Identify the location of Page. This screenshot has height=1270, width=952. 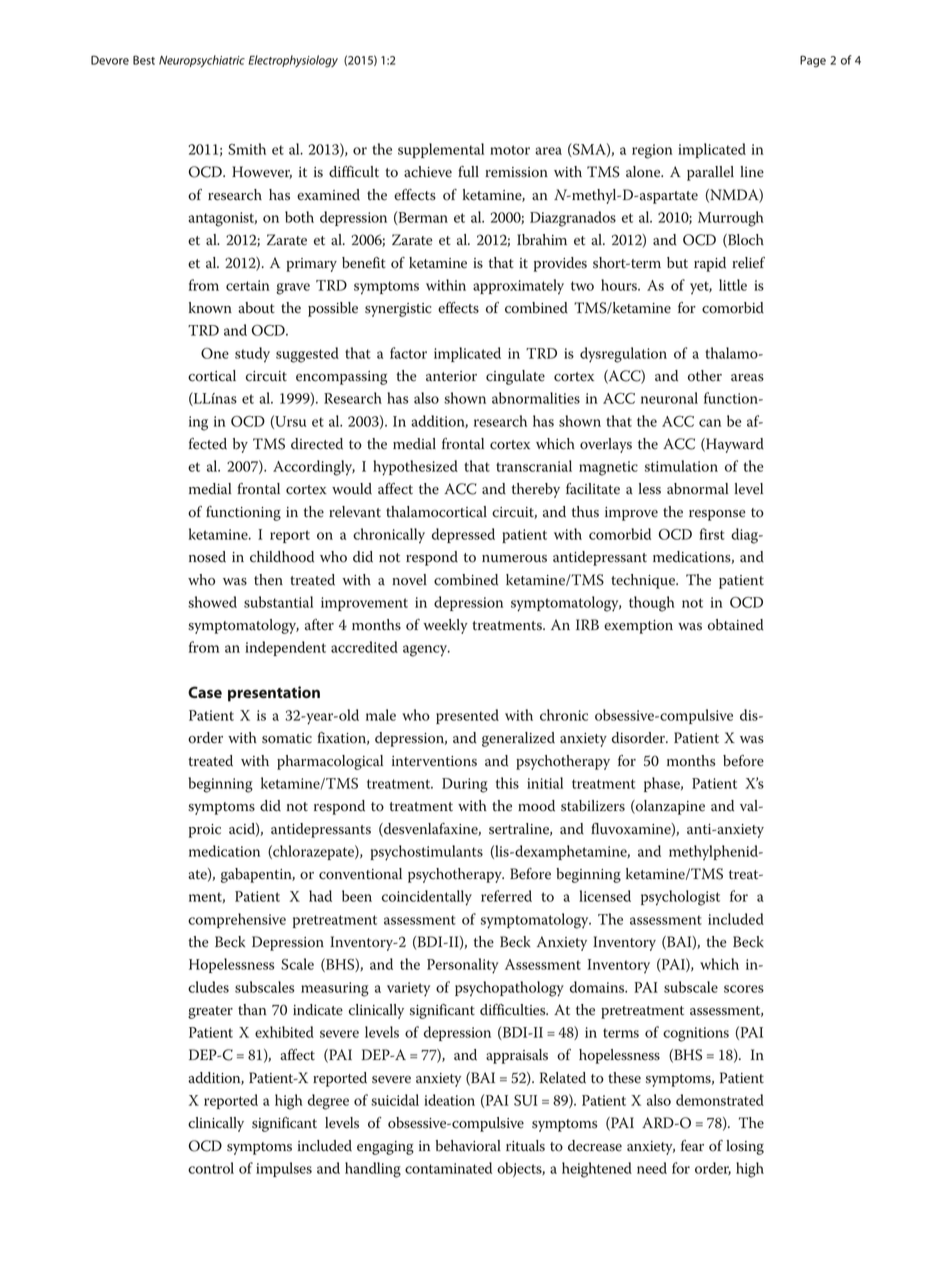
(813, 61).
